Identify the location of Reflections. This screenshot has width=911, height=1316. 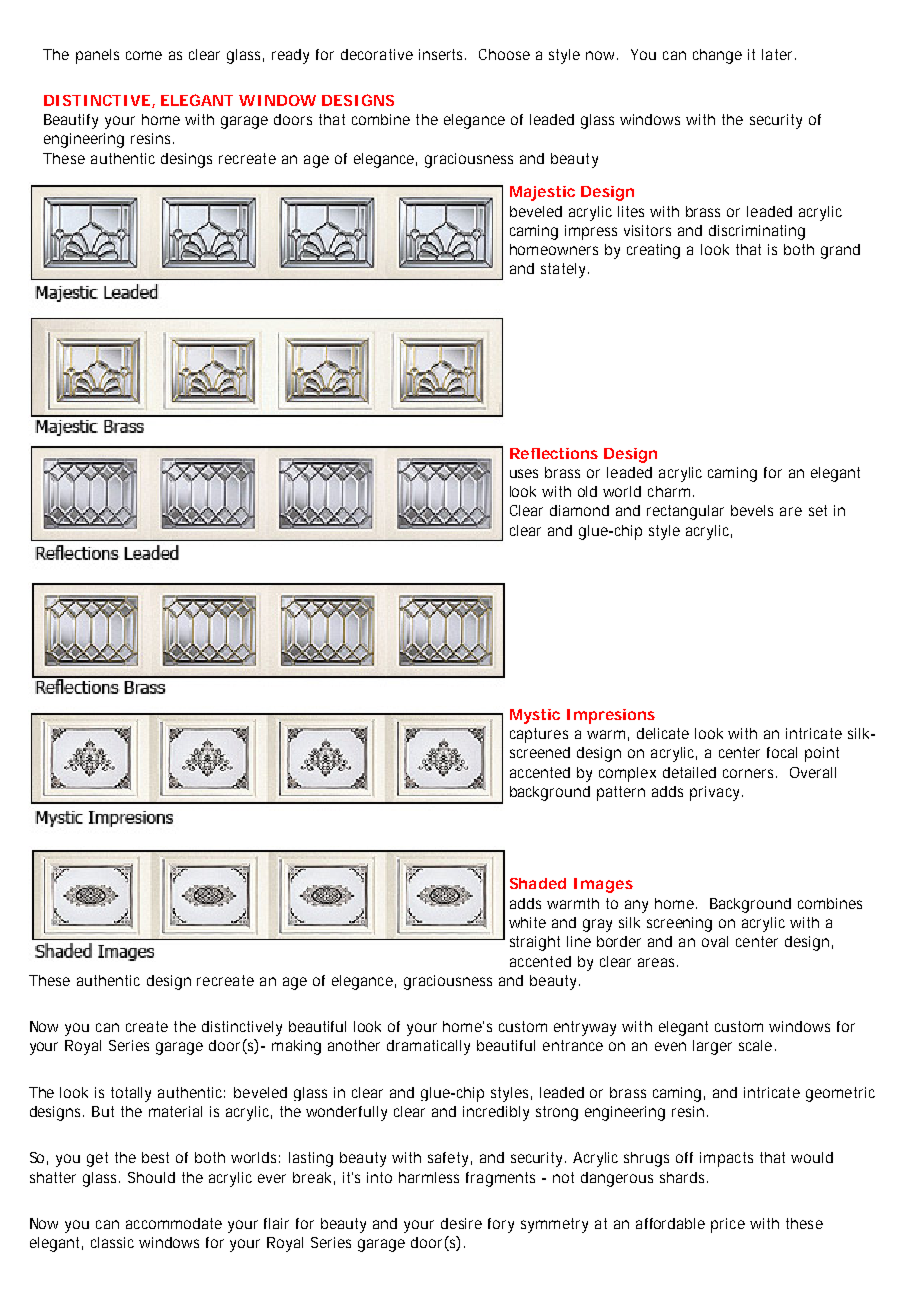
(554, 453).
